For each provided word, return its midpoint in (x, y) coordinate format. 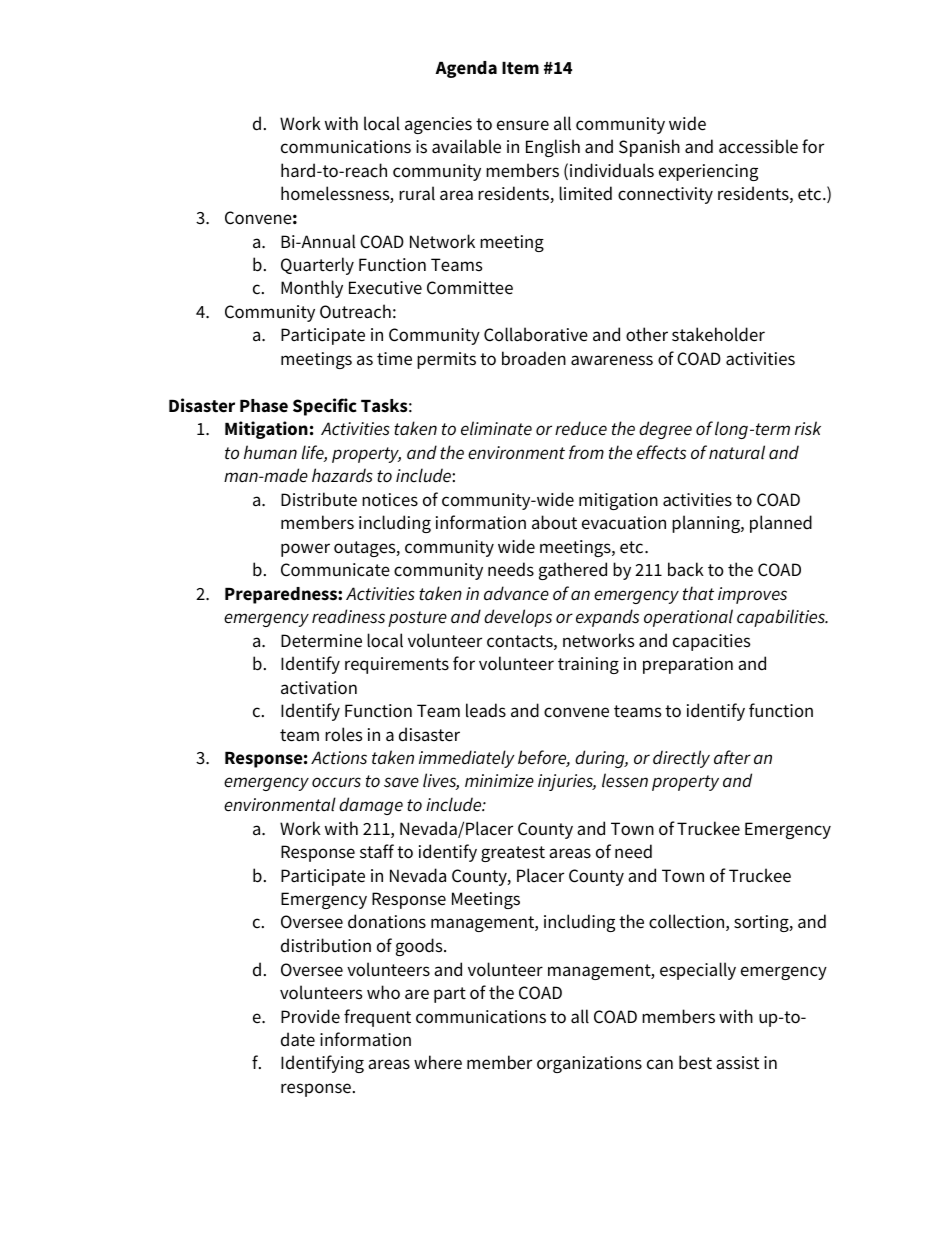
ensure (523, 125)
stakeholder (718, 334)
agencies (438, 125)
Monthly (312, 289)
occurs (336, 782)
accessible (758, 146)
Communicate (335, 570)
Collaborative (536, 334)
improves (752, 595)
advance (516, 593)
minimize (499, 781)
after (732, 757)
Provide (310, 1016)
